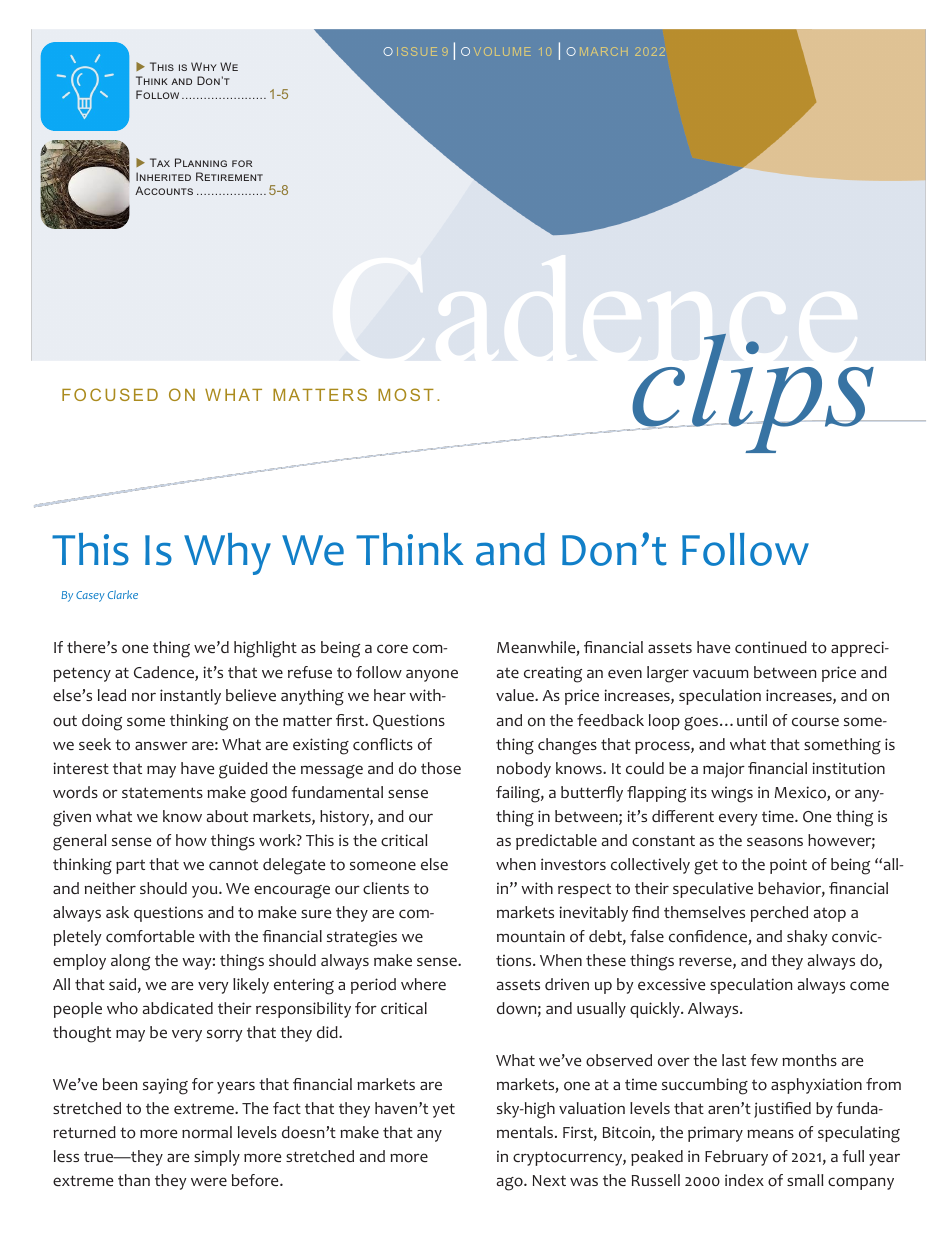  What do you see at coordinates (392, 649) in the screenshot?
I see `core` at bounding box center [392, 649].
